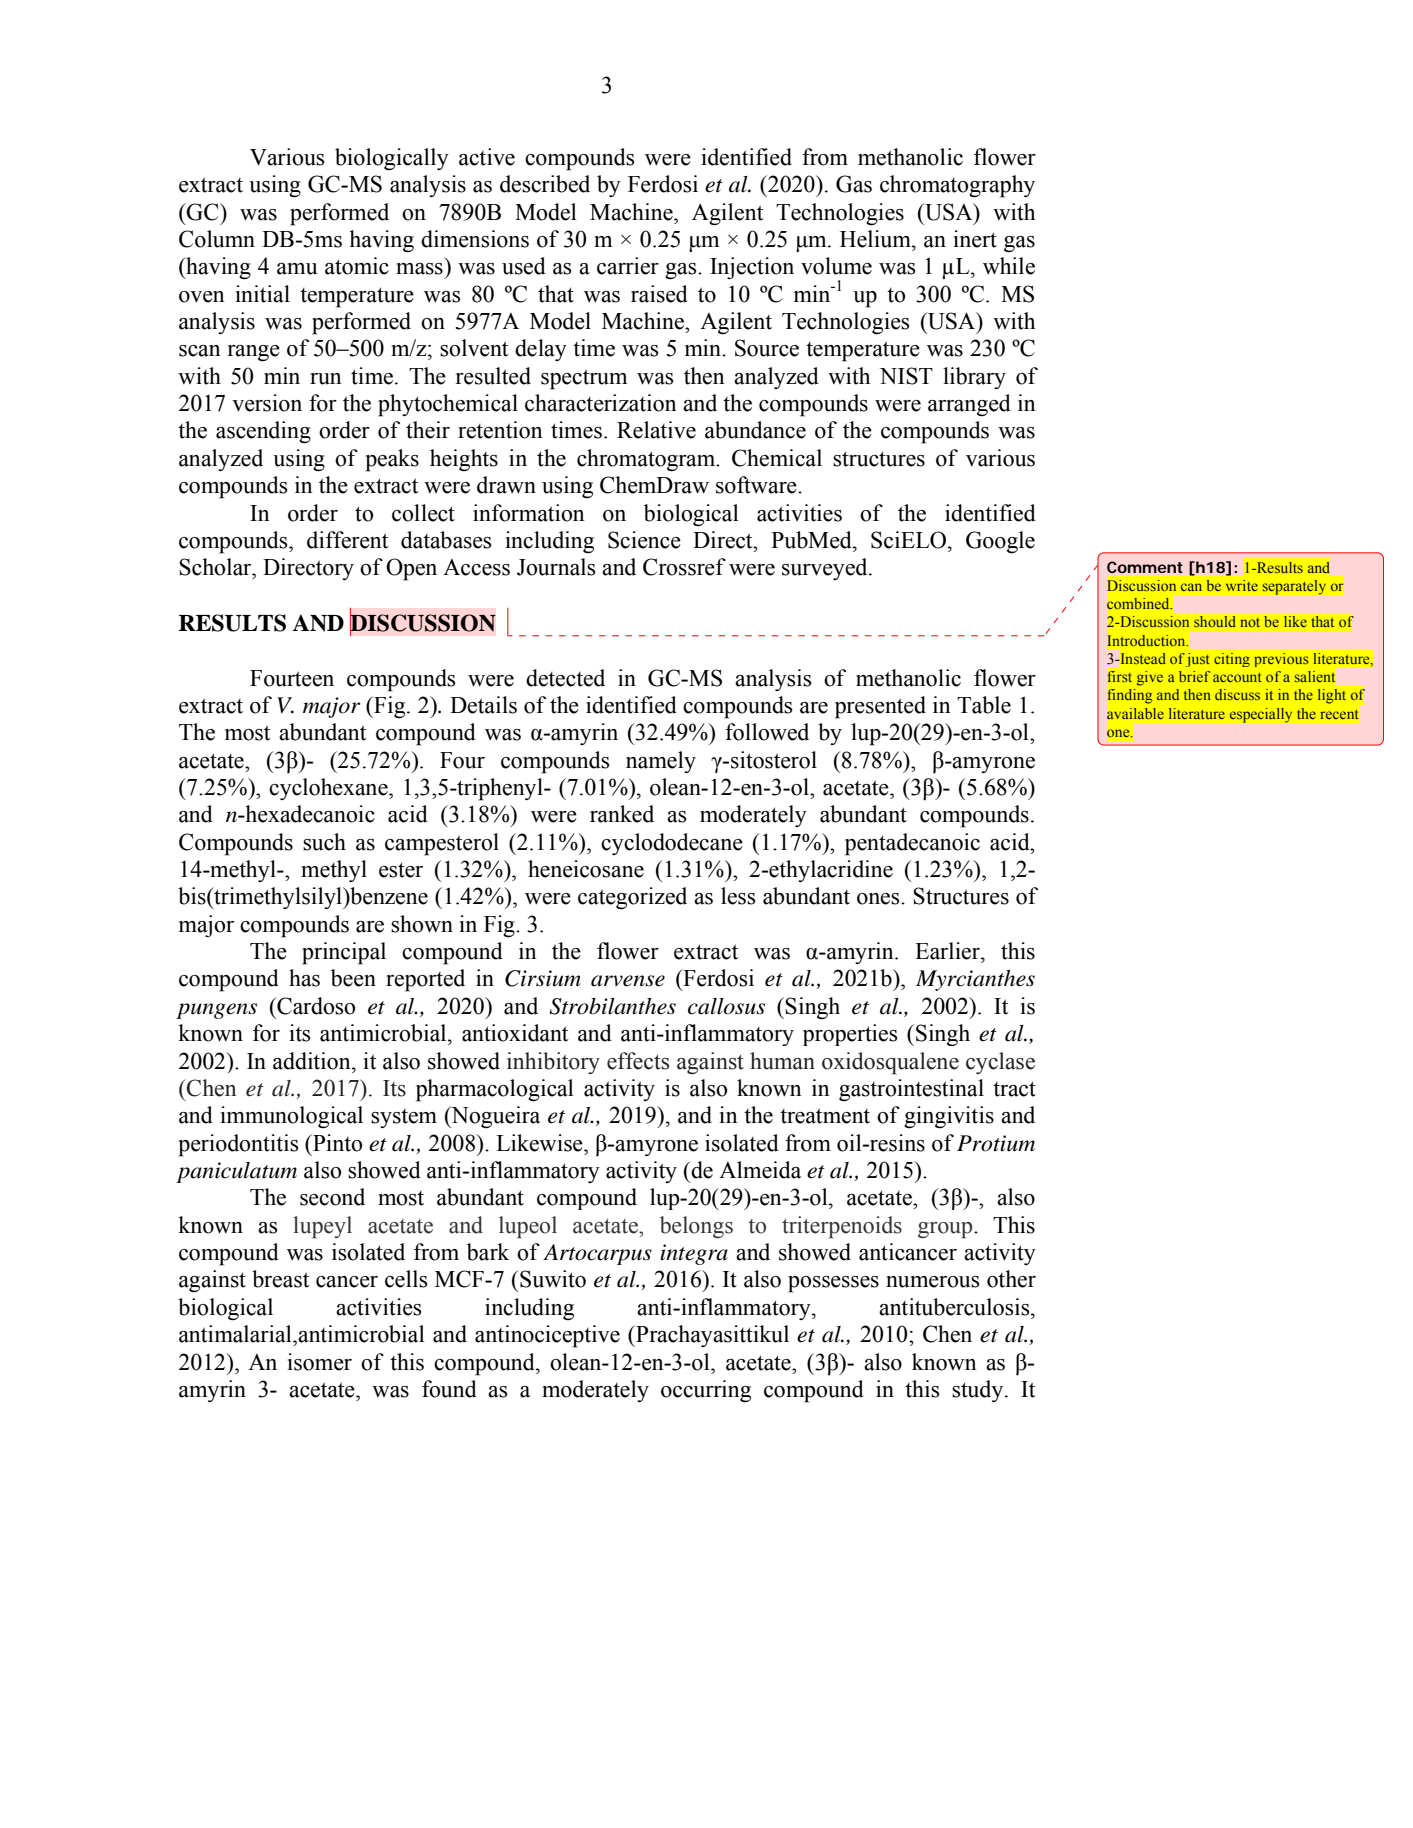 The image size is (1413, 1828). I want to click on while, so click(1009, 266).
